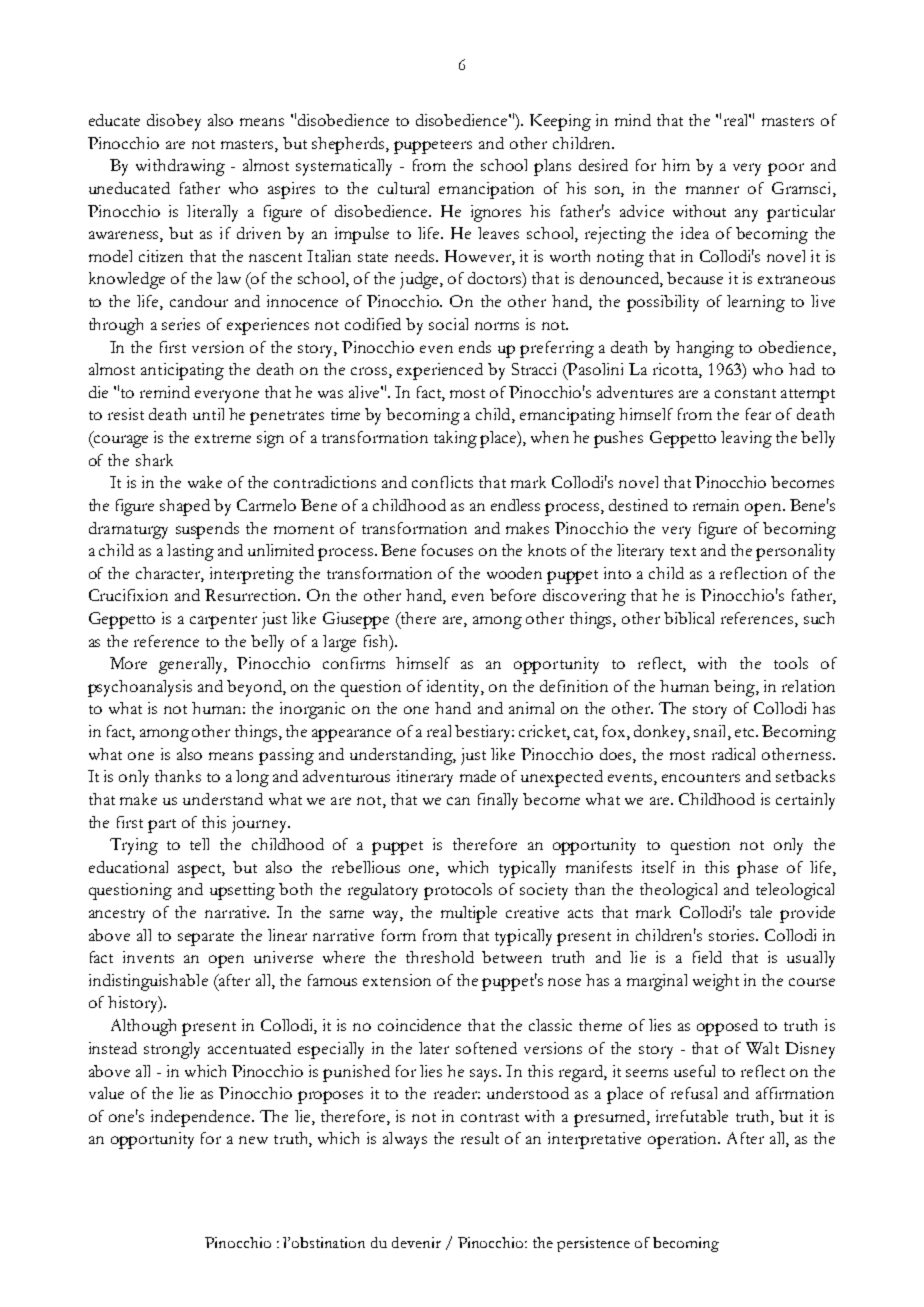  Describe the element at coordinates (712, 190) in the image. I see `manner` at that location.
